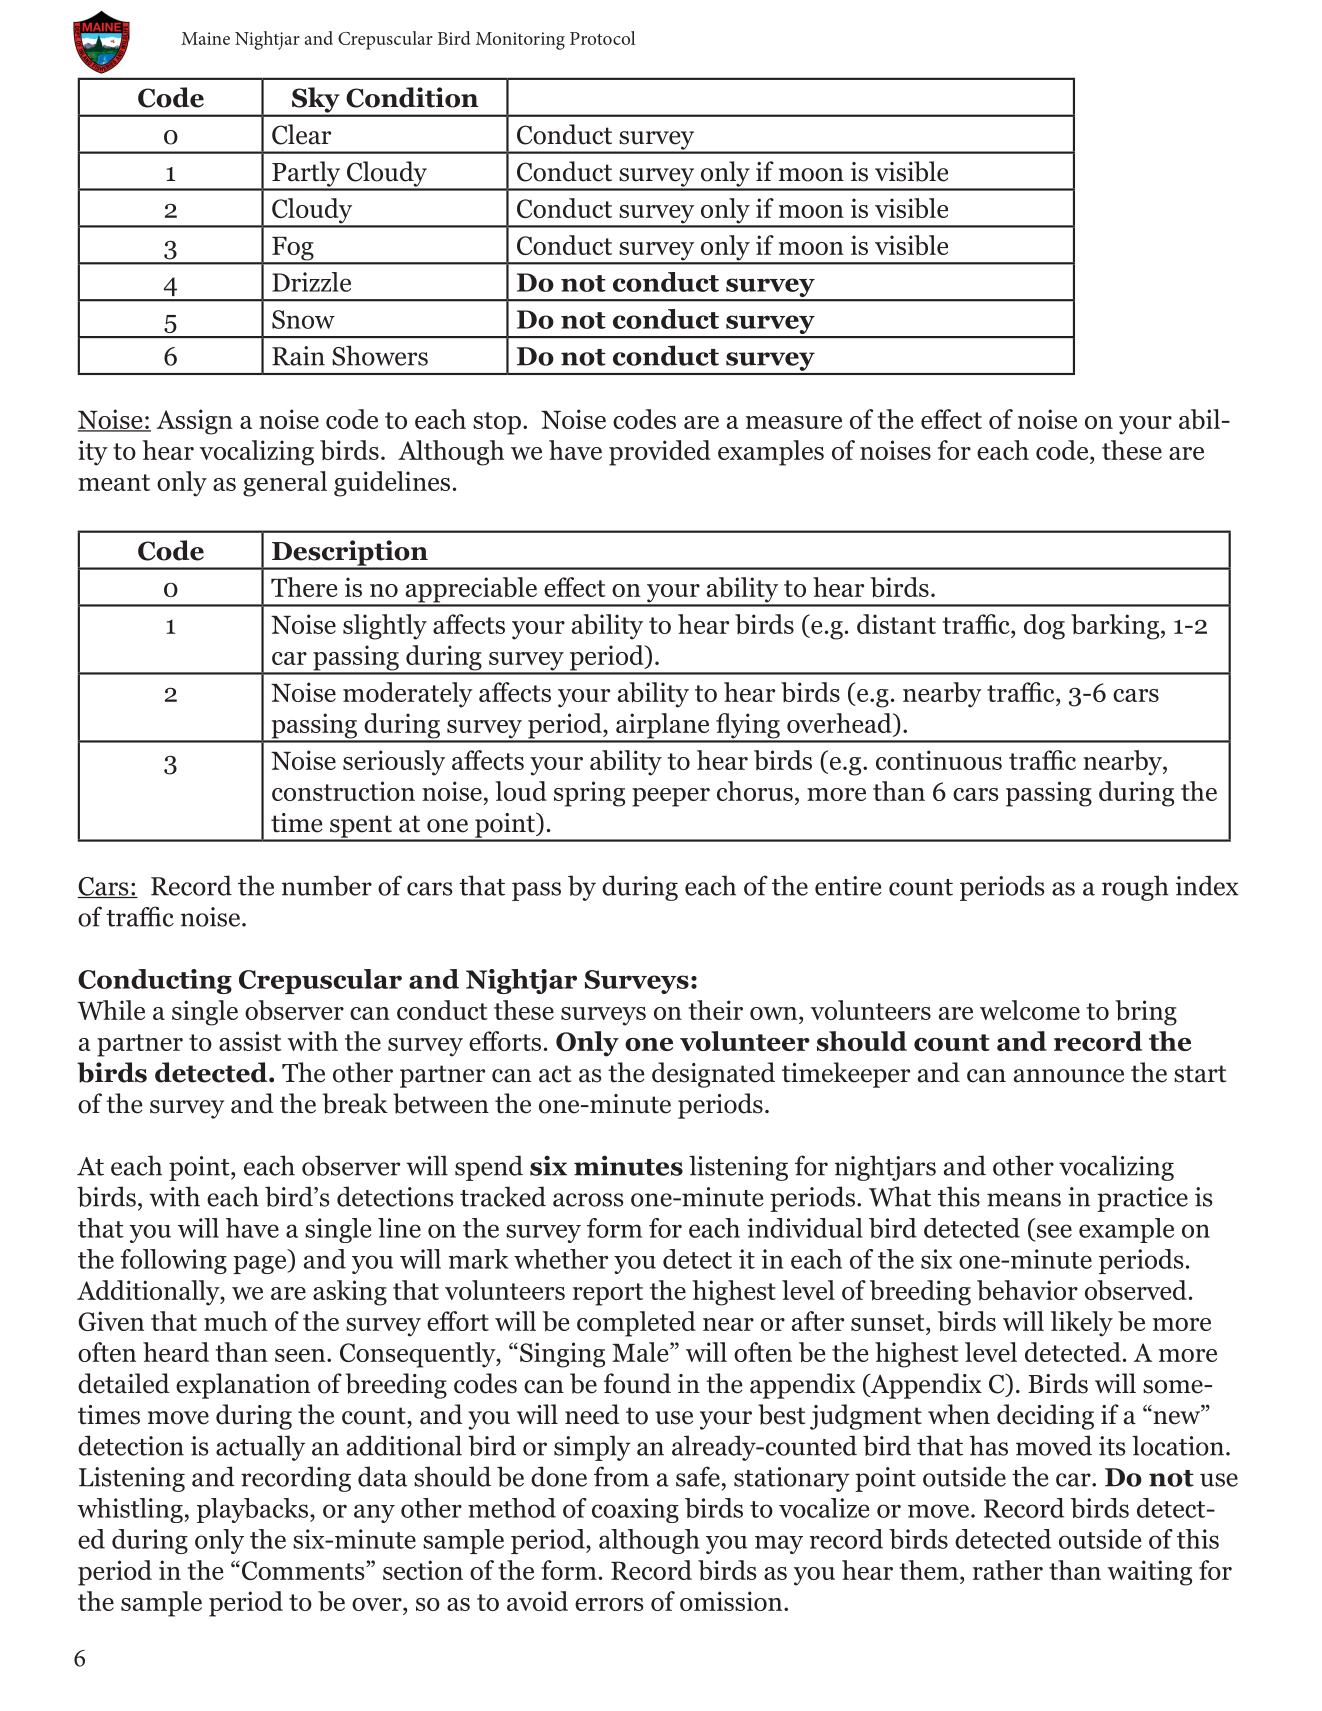  I want to click on coaxing, so click(635, 1510).
